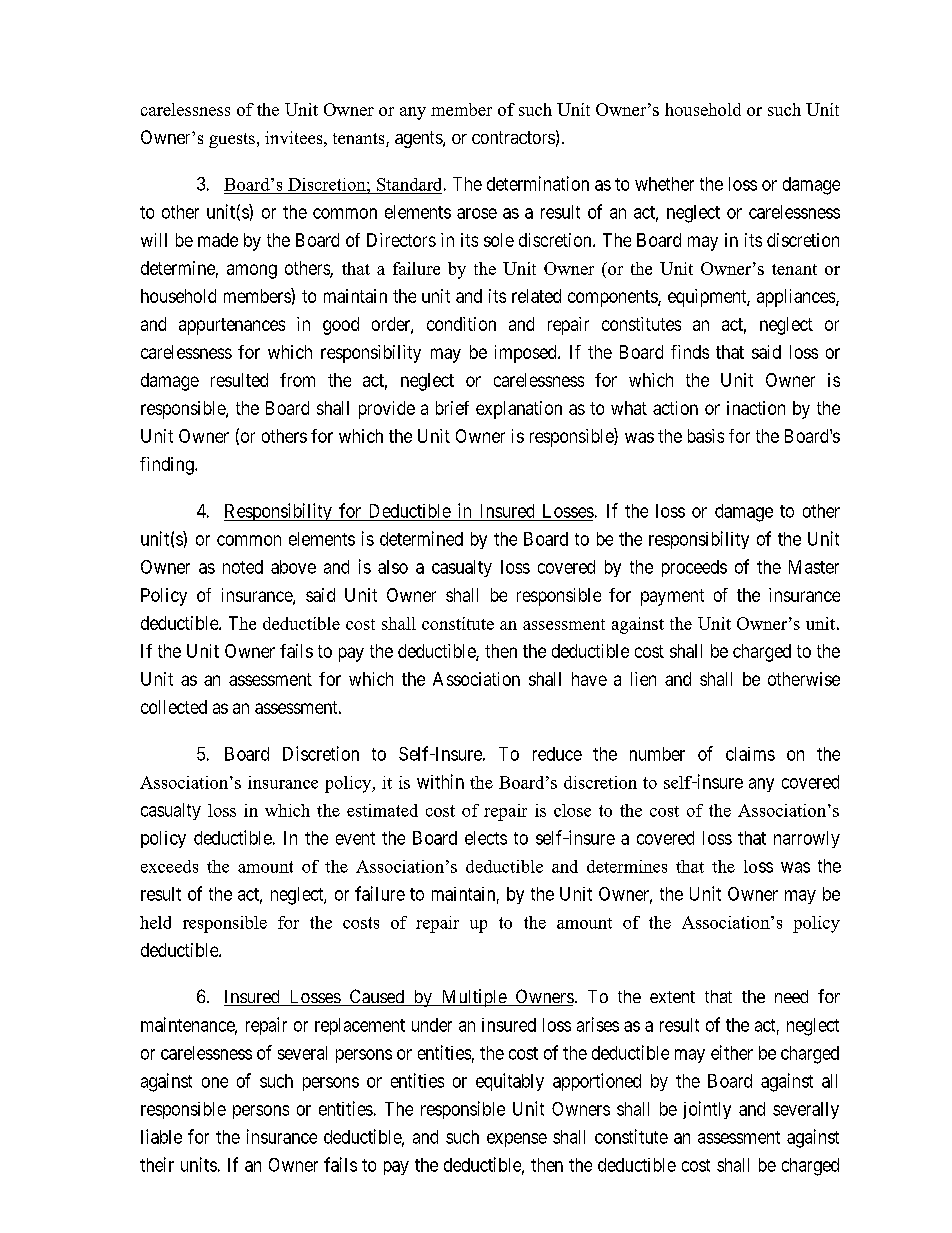 Image resolution: width=952 pixels, height=1233 pixels. What do you see at coordinates (707, 1110) in the document?
I see `jointly` at bounding box center [707, 1110].
